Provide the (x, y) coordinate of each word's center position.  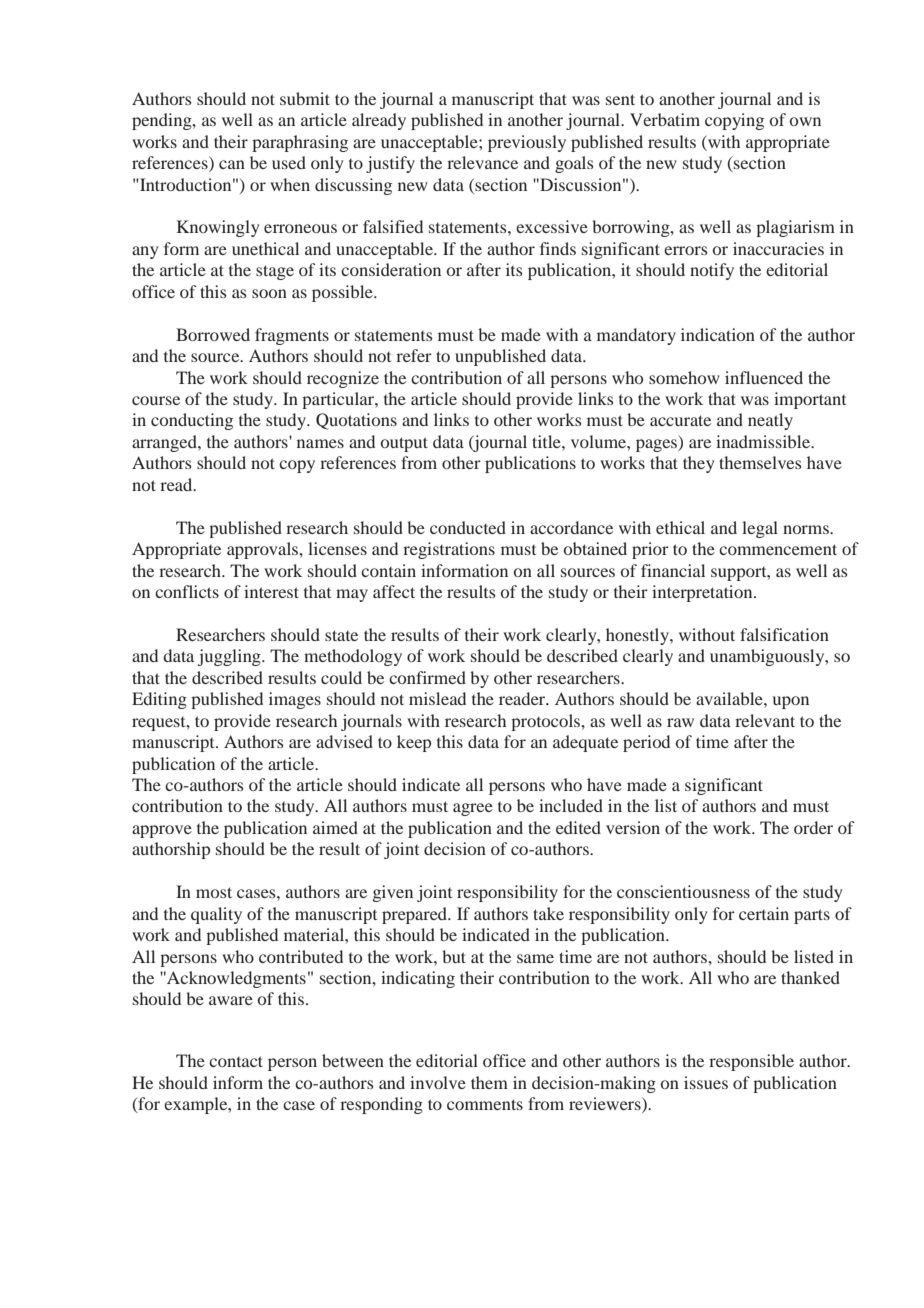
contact (236, 1061)
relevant (765, 720)
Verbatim (665, 119)
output (404, 444)
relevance (482, 162)
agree (473, 809)
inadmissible (764, 441)
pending (163, 121)
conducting (192, 421)
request (160, 724)
